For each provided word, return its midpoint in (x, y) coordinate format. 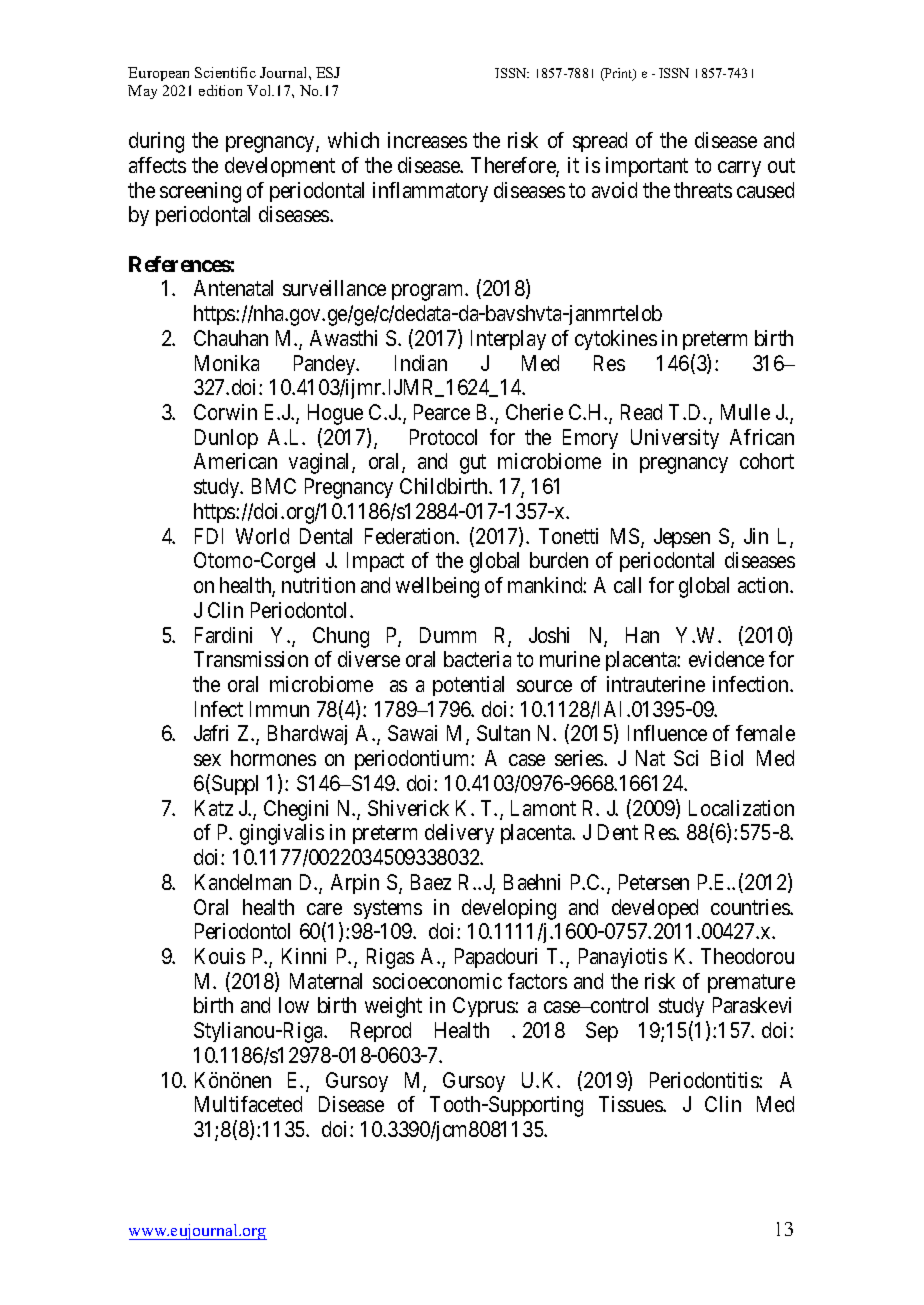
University (675, 439)
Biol (727, 758)
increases (427, 140)
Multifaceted (248, 1104)
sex (207, 760)
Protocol (443, 437)
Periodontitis (705, 1080)
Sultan (503, 733)
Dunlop (226, 439)
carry (739, 169)
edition (220, 90)
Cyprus (484, 1007)
